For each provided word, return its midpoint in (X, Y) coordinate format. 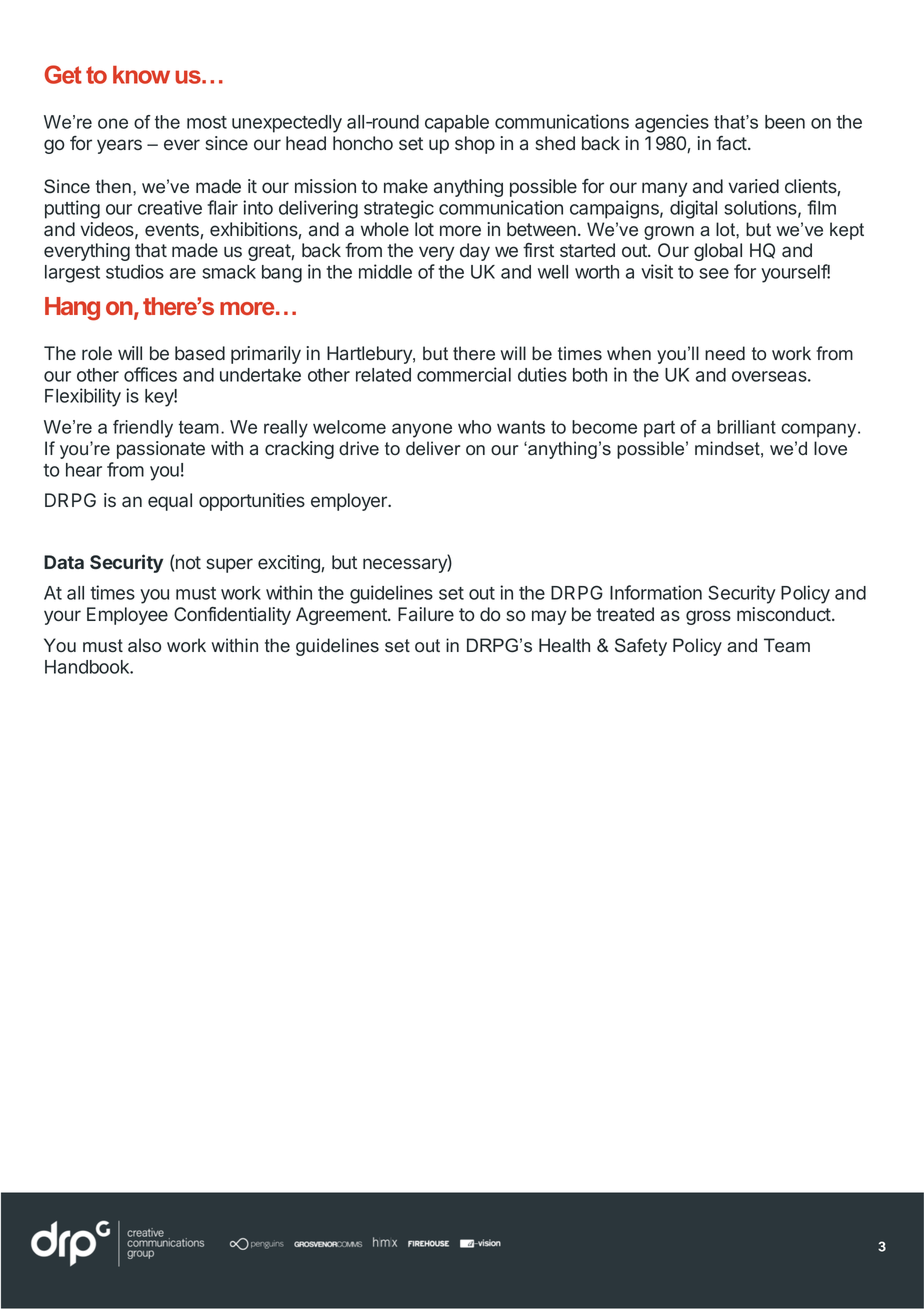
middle (385, 271)
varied (753, 186)
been (785, 122)
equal (170, 502)
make (406, 186)
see (714, 273)
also (144, 645)
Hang (72, 309)
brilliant (746, 427)
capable (457, 124)
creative (170, 207)
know (141, 75)
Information (656, 592)
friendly (143, 429)
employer (350, 502)
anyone (422, 430)
